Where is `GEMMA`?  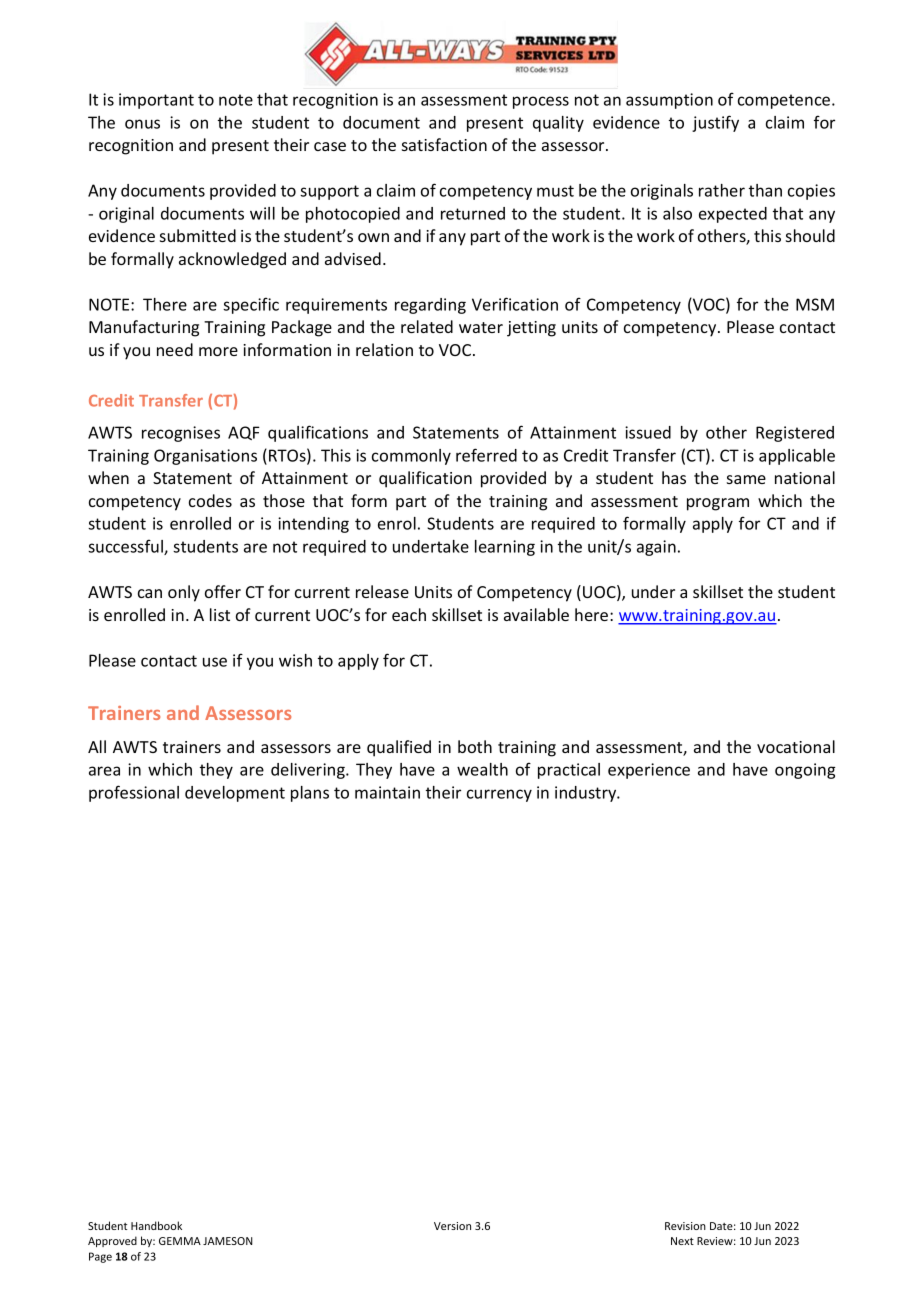 GEMMA is located at coordinates (180, 1241).
